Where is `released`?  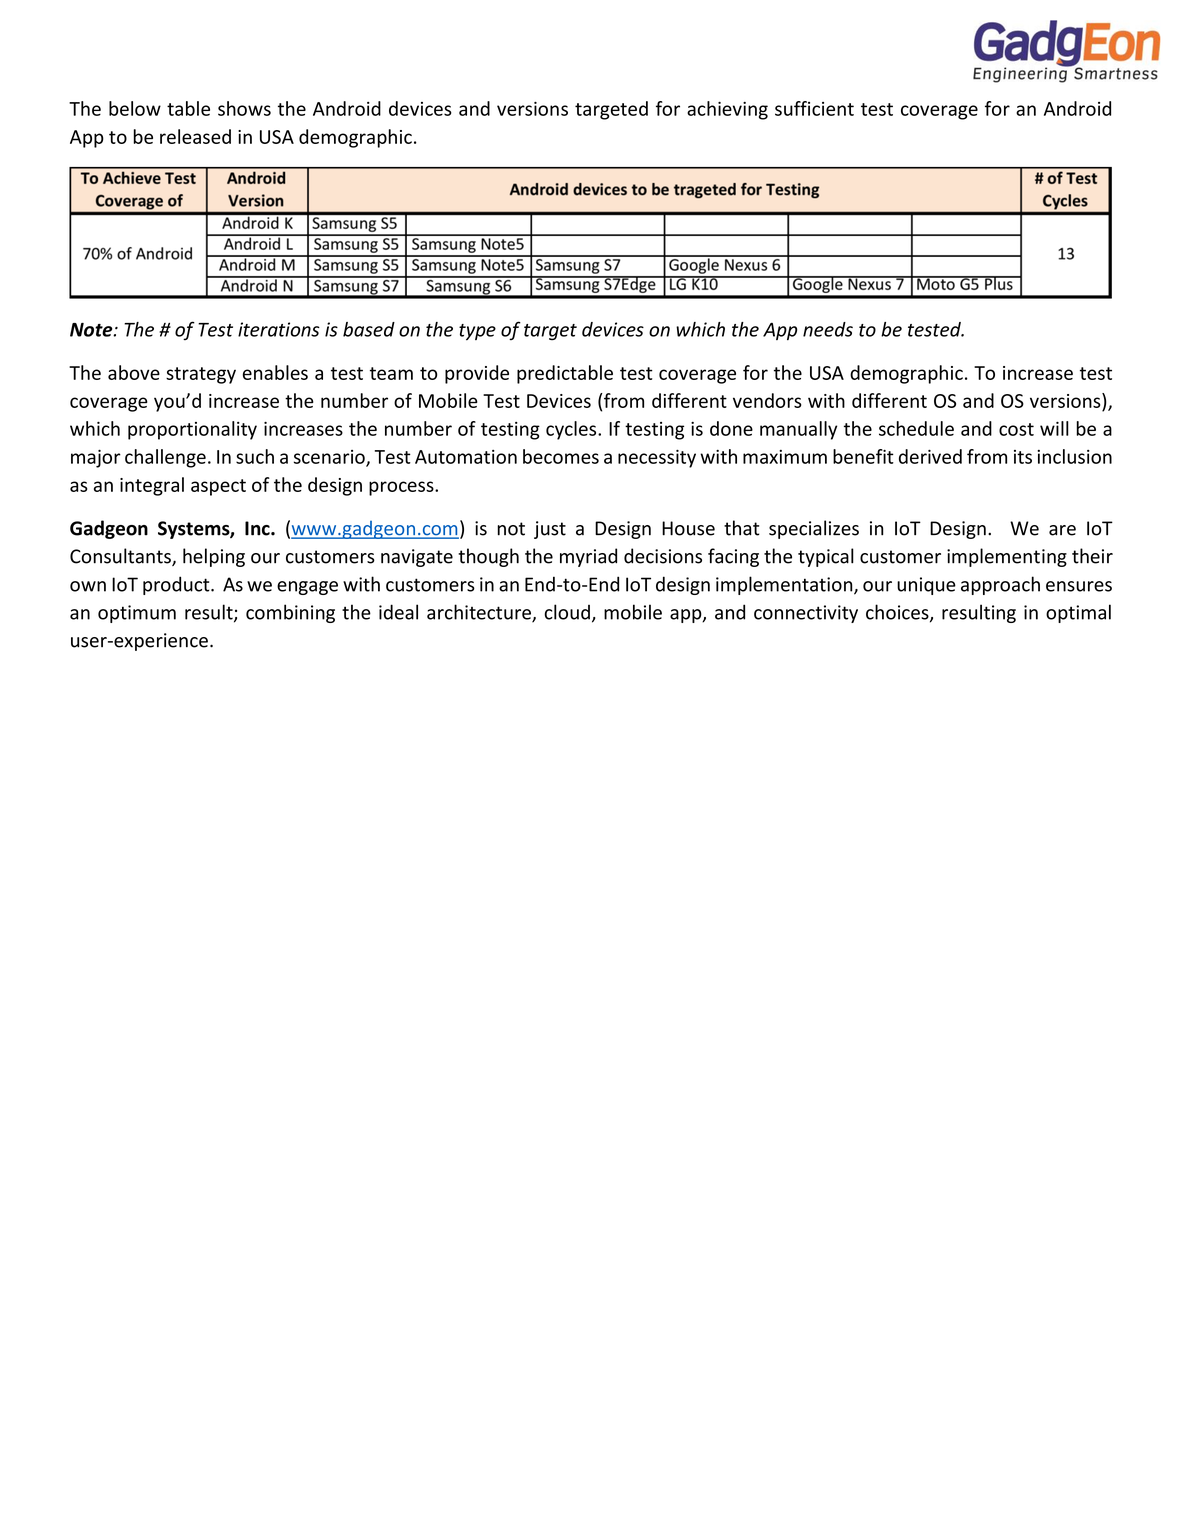 released is located at coordinates (195, 136).
